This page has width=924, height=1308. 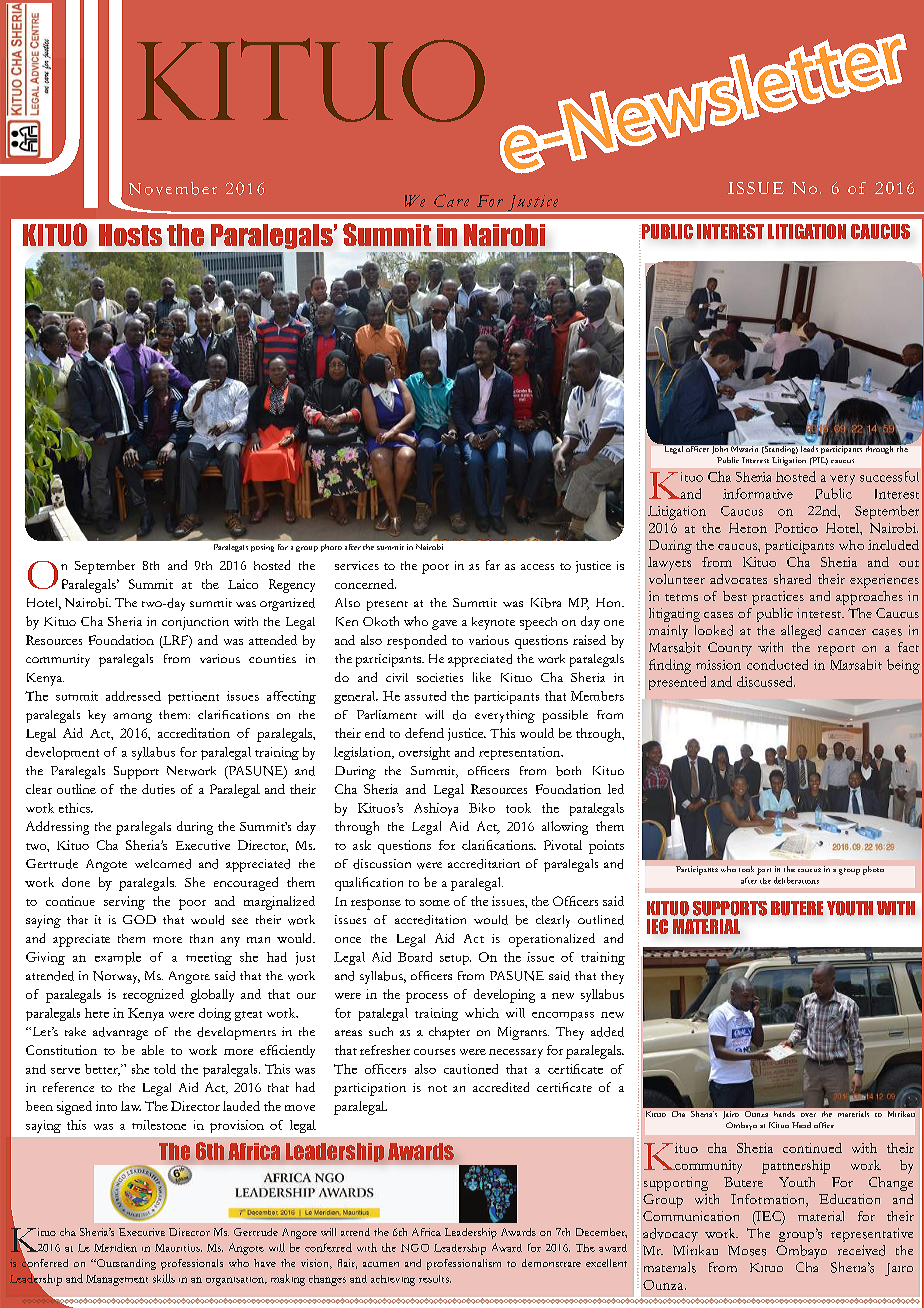 I want to click on skills, so click(x=164, y=1278).
